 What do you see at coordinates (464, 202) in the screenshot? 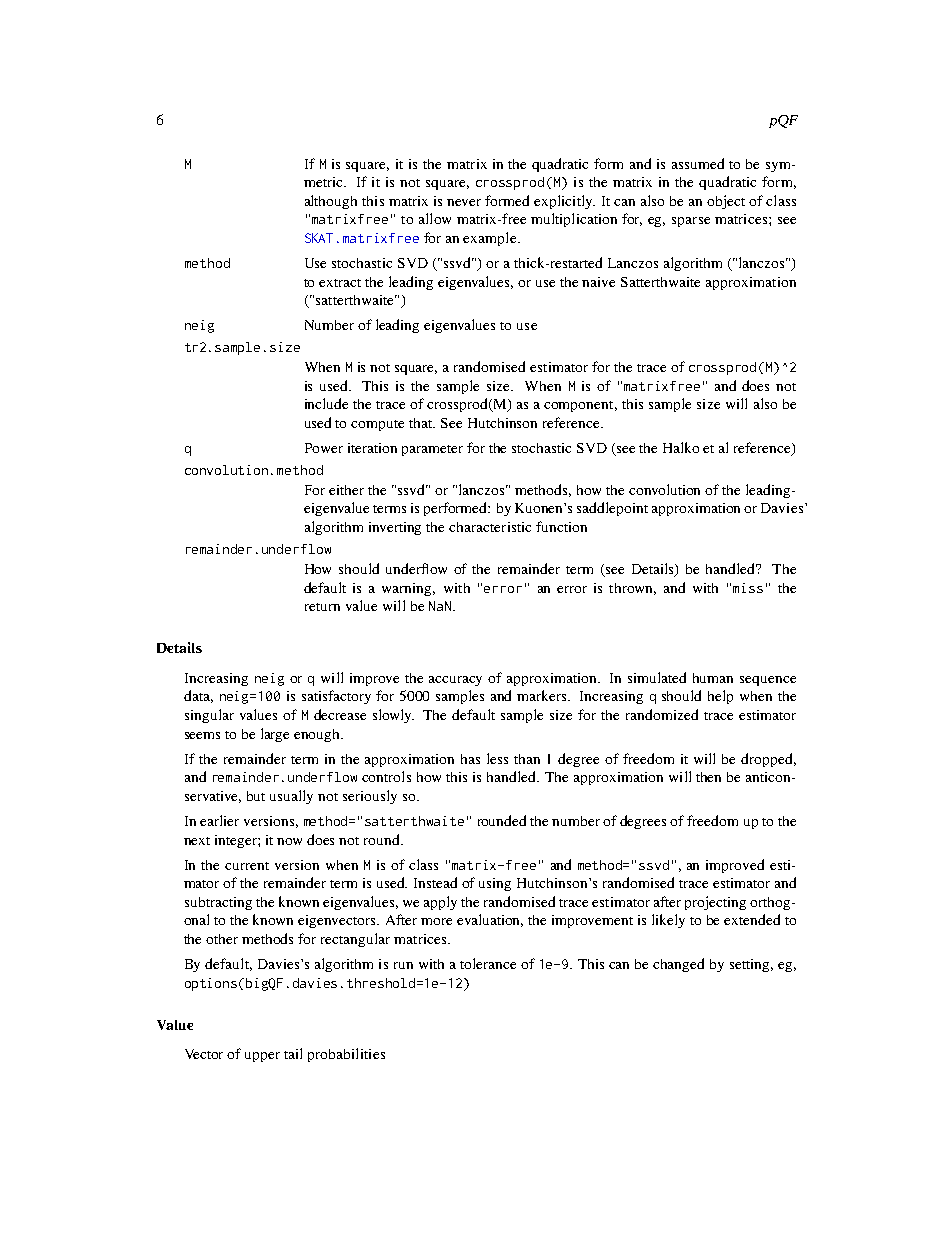
I see `never` at bounding box center [464, 202].
